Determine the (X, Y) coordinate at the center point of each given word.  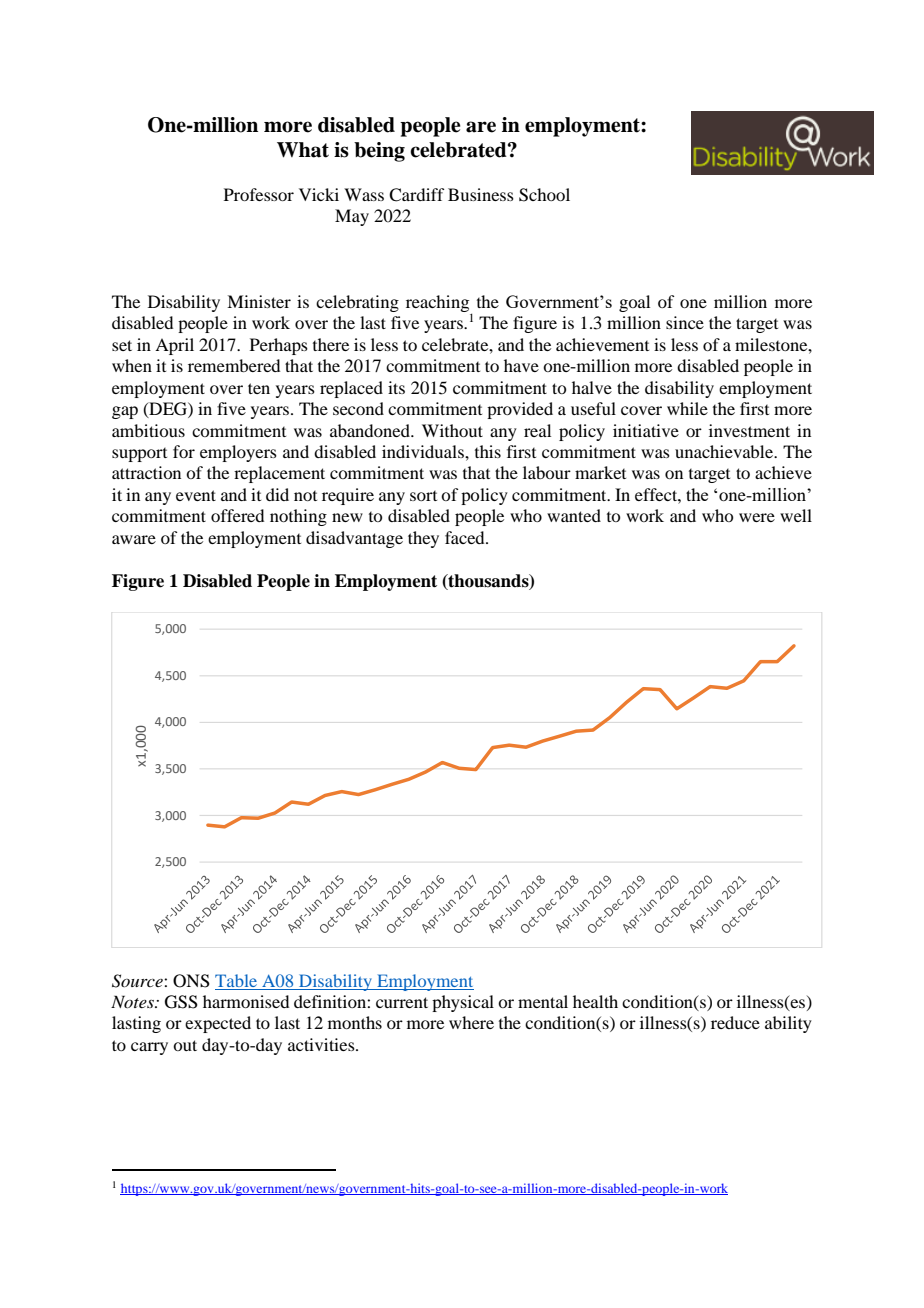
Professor (259, 194)
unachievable (725, 451)
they (423, 539)
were (757, 517)
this (488, 451)
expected (218, 1024)
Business (481, 194)
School (544, 195)
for (184, 451)
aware (134, 539)
